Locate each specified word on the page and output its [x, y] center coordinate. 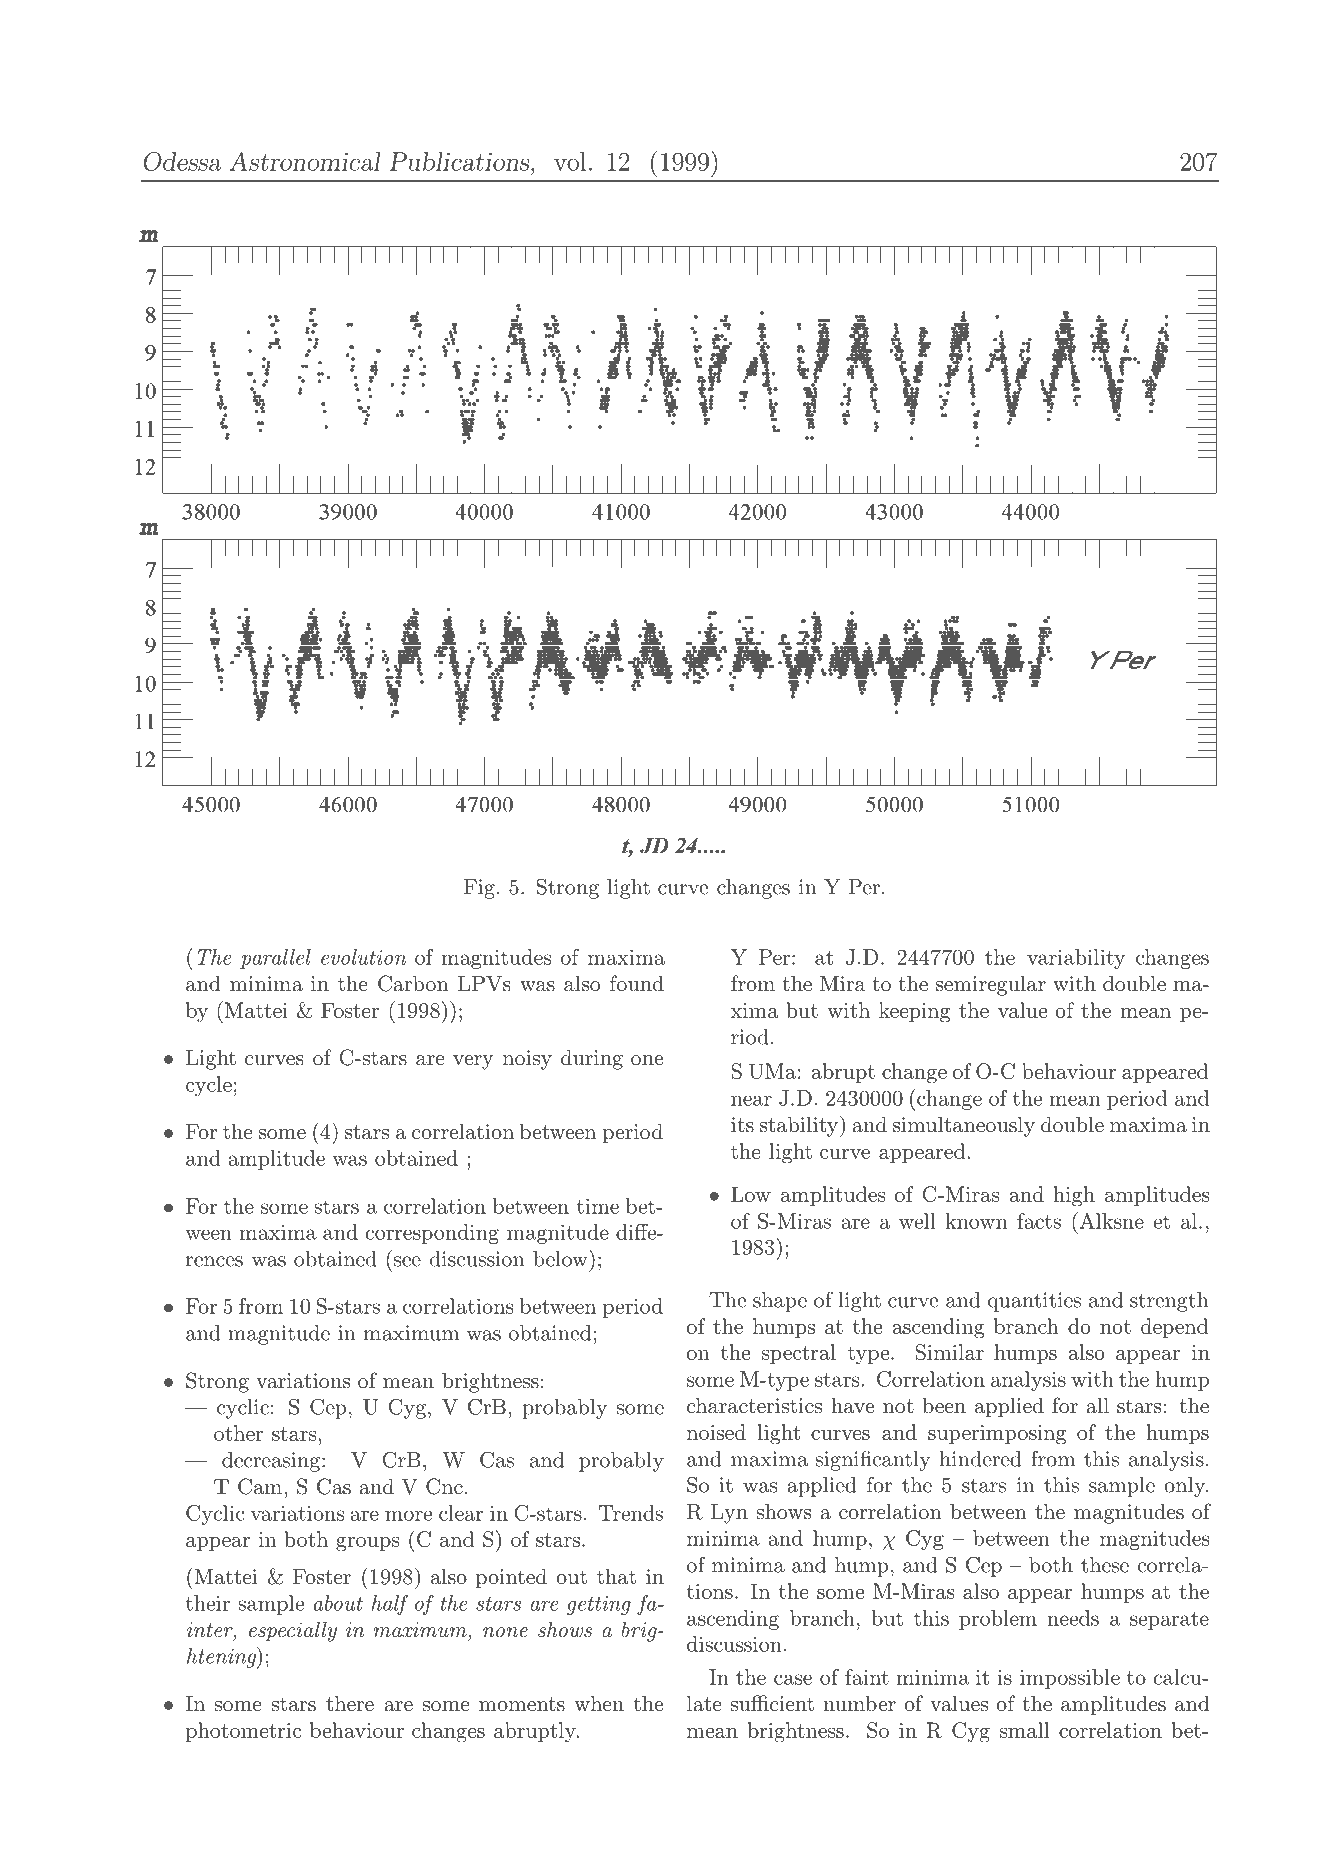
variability [1076, 959]
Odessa [182, 161]
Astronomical [305, 161]
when [599, 1703]
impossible [1070, 1679]
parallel [275, 959]
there [350, 1703]
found [637, 983]
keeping [914, 1012]
